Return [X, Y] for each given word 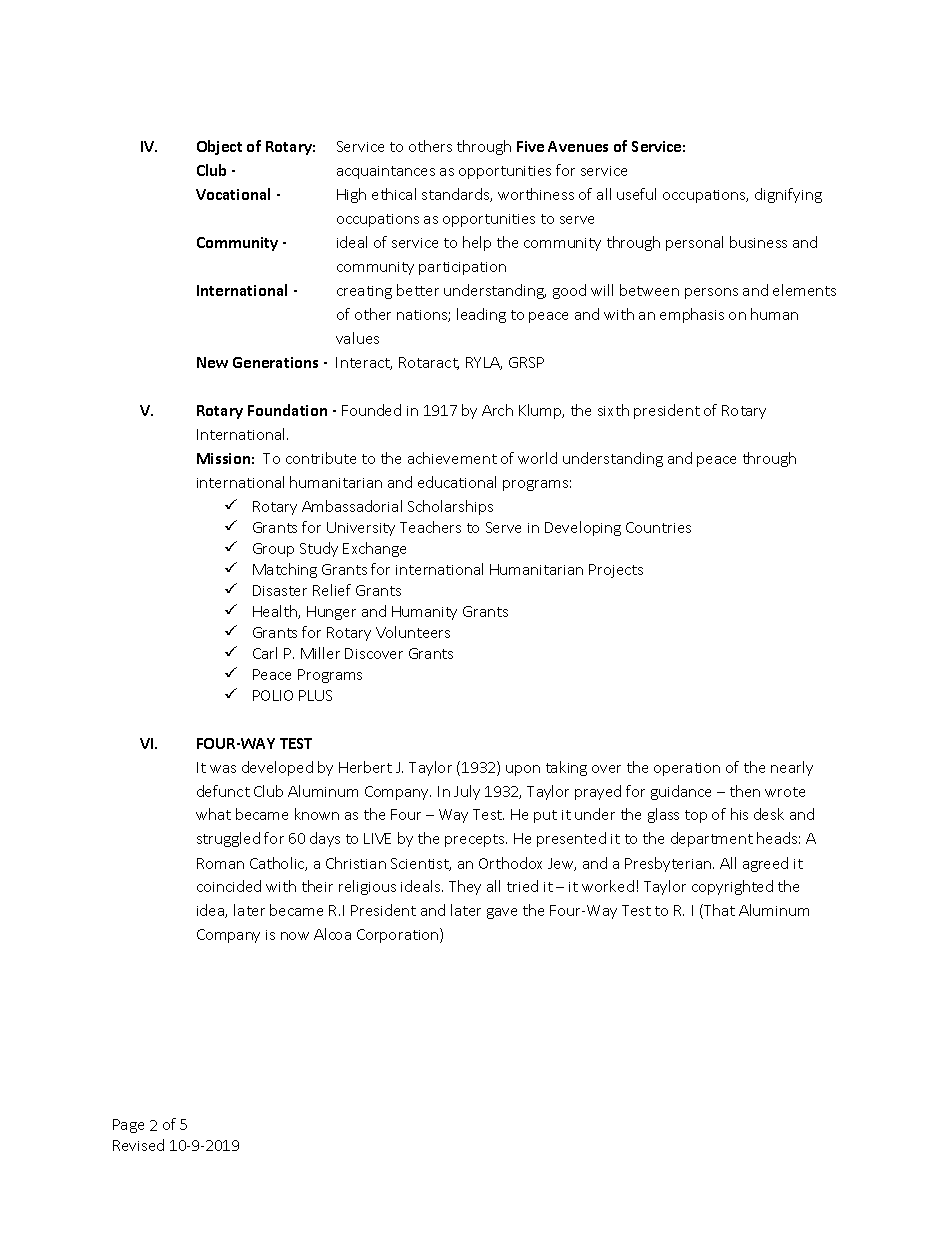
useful [636, 194]
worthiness [536, 194]
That [718, 911]
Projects [616, 571]
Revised [138, 1145]
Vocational [233, 194]
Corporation [399, 935]
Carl [265, 653]
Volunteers [413, 632]
